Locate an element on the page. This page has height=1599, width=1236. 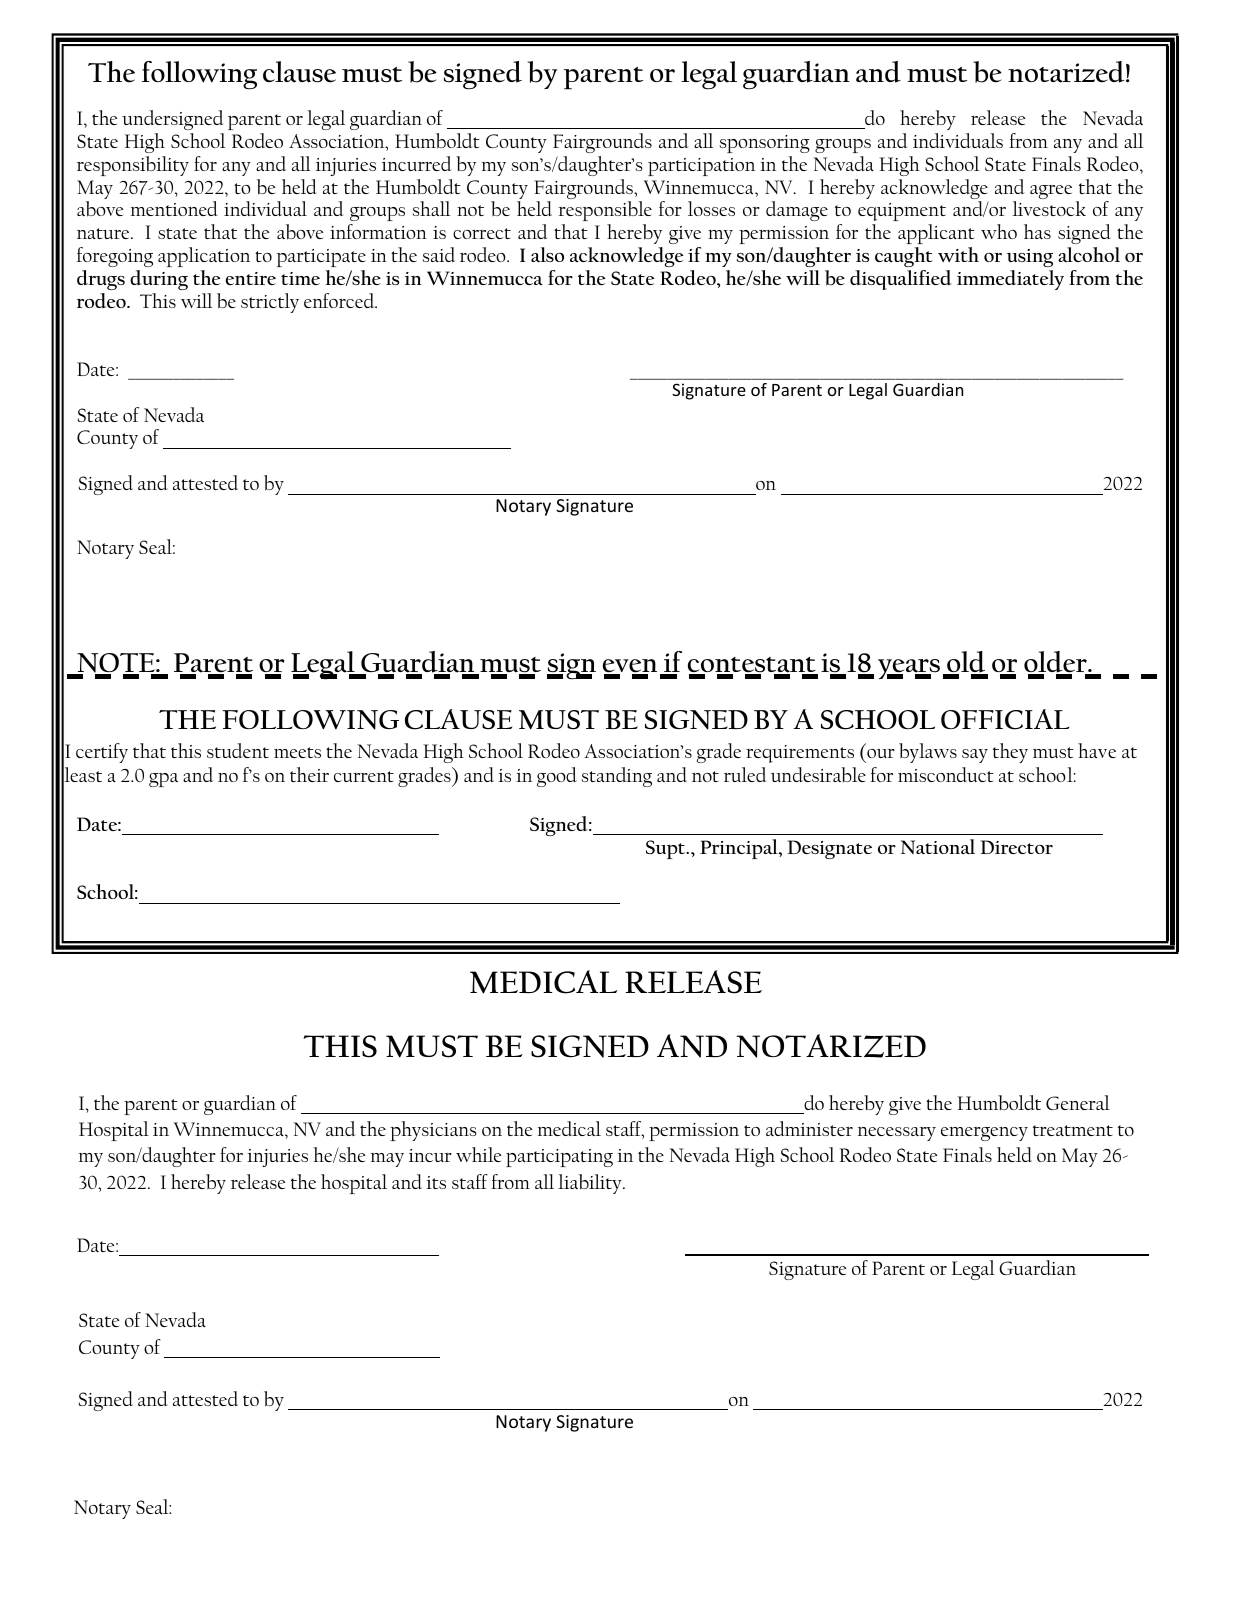
years is located at coordinates (909, 669).
